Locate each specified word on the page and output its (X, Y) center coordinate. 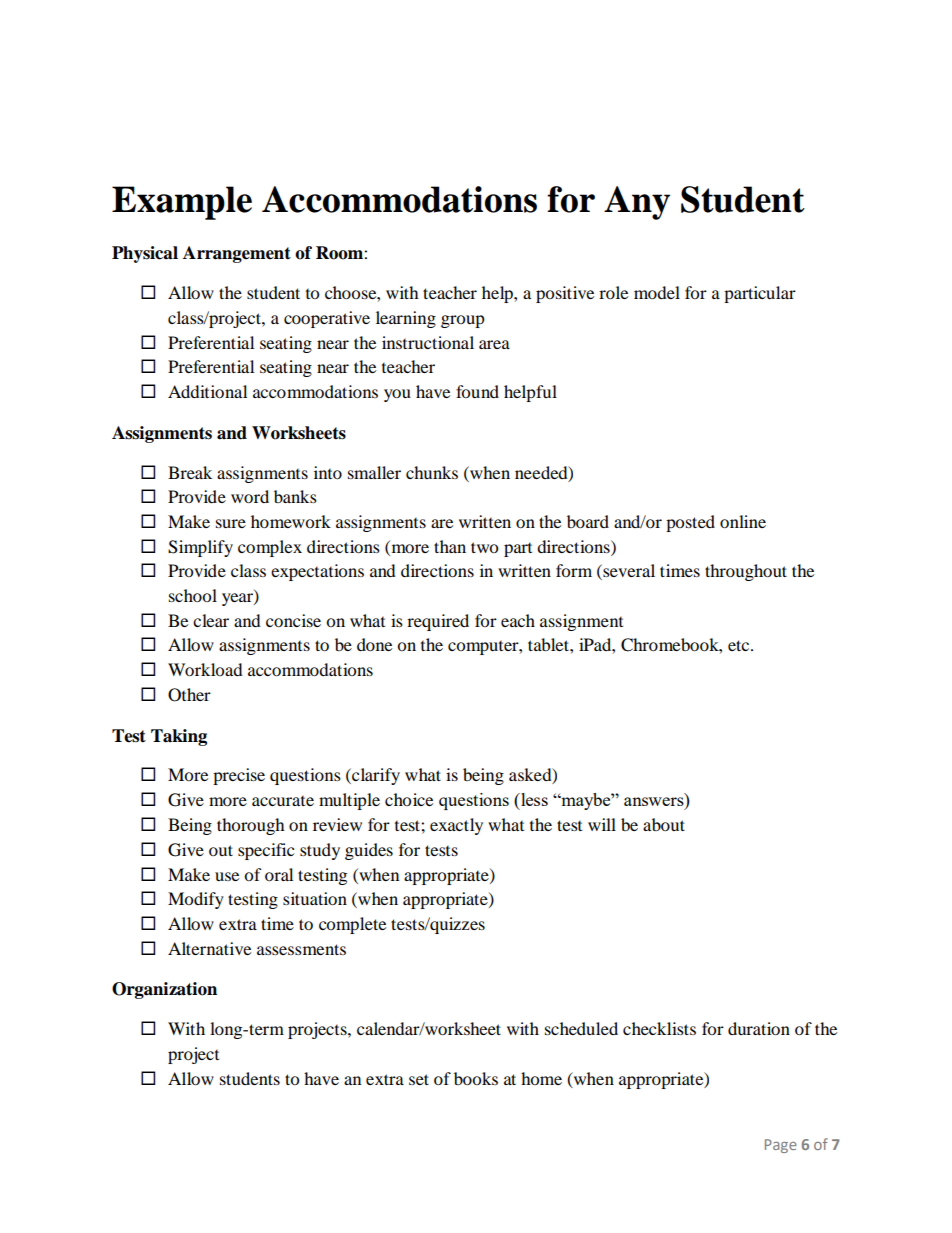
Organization (164, 990)
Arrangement (237, 254)
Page (781, 1146)
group (463, 321)
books (476, 1078)
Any (637, 203)
